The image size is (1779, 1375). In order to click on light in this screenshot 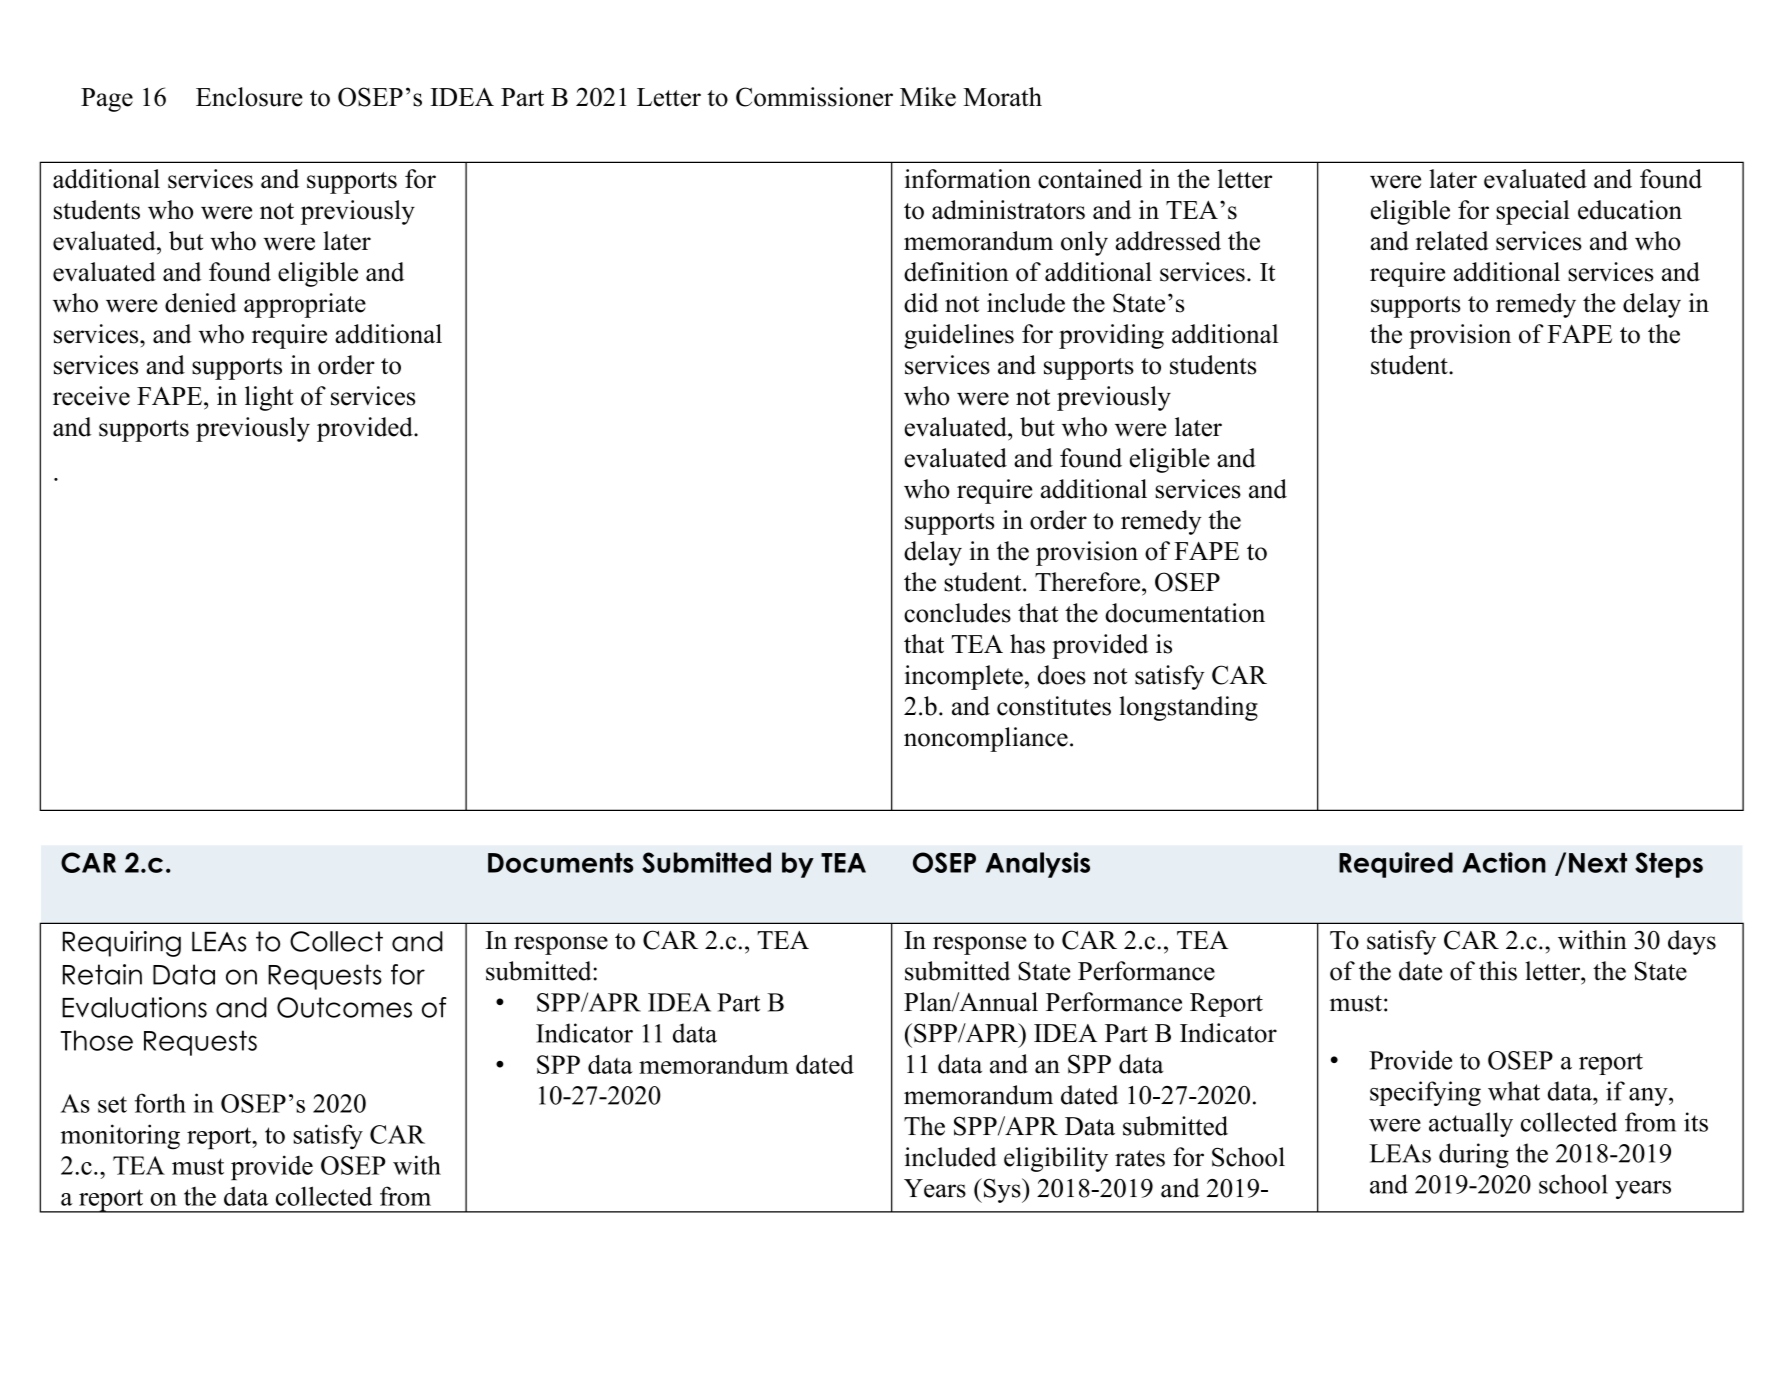, I will do `click(269, 398)`.
